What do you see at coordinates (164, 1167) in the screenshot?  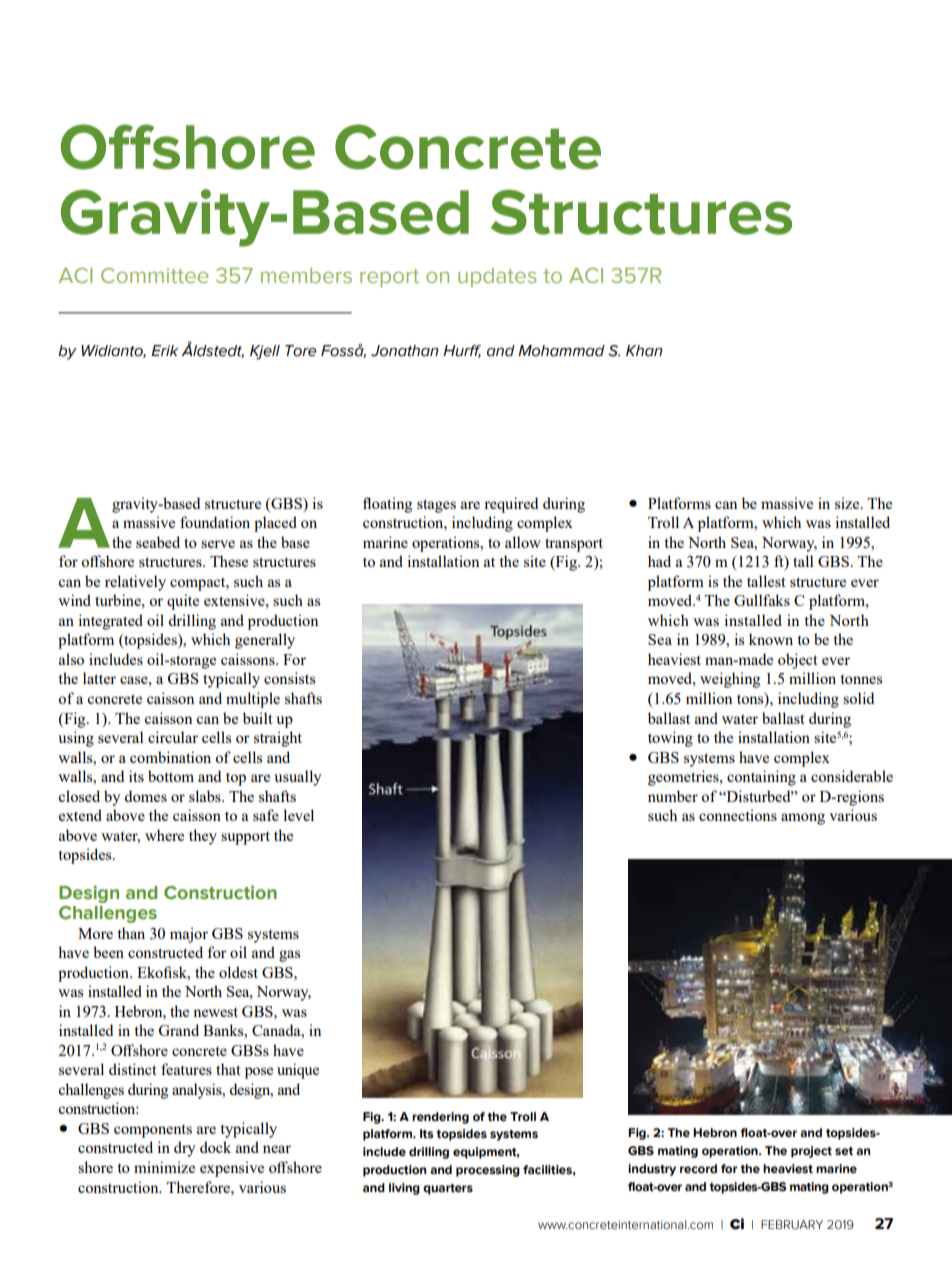 I see `minimize` at bounding box center [164, 1167].
